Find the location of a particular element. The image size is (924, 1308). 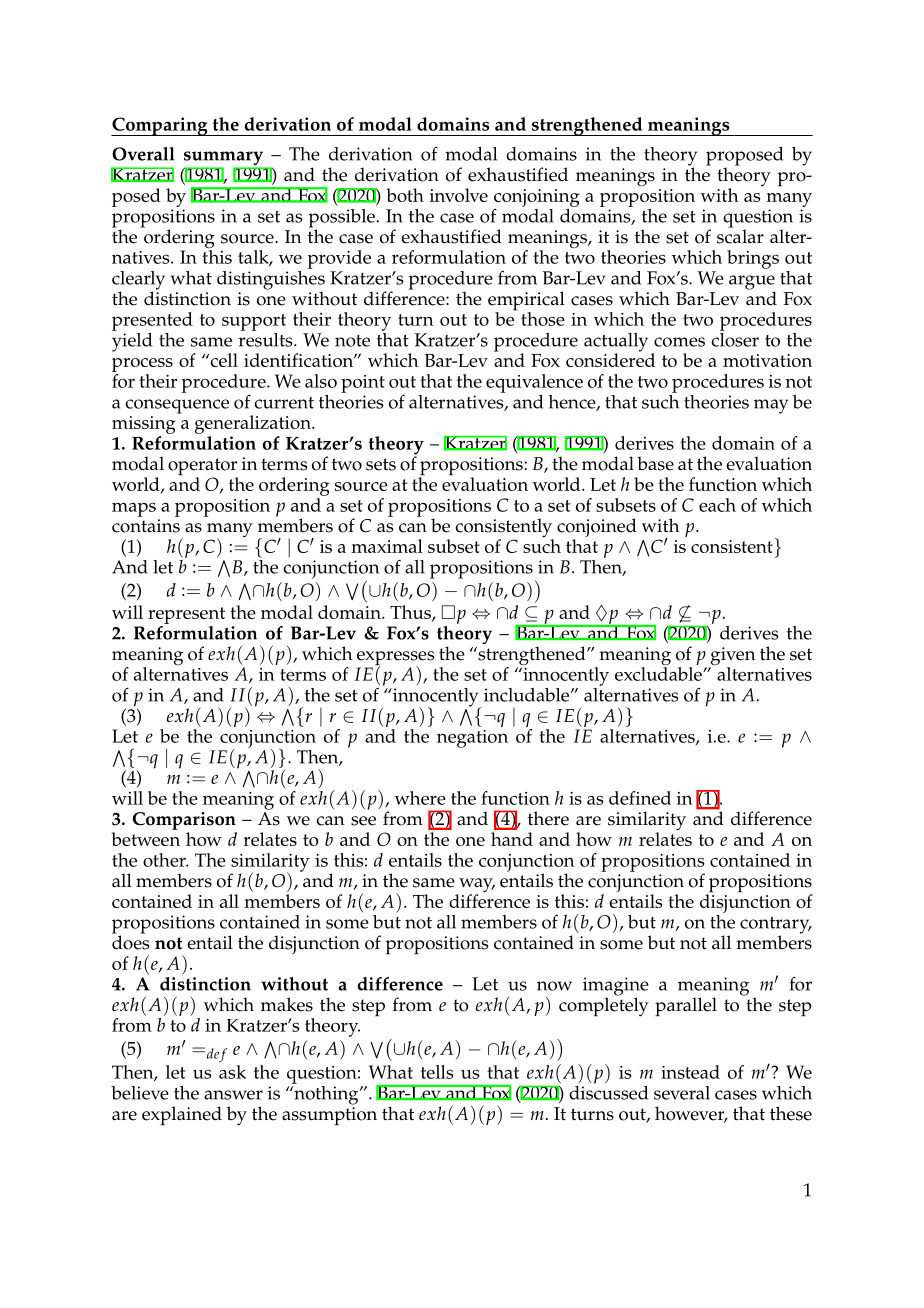

operator is located at coordinates (203, 468).
